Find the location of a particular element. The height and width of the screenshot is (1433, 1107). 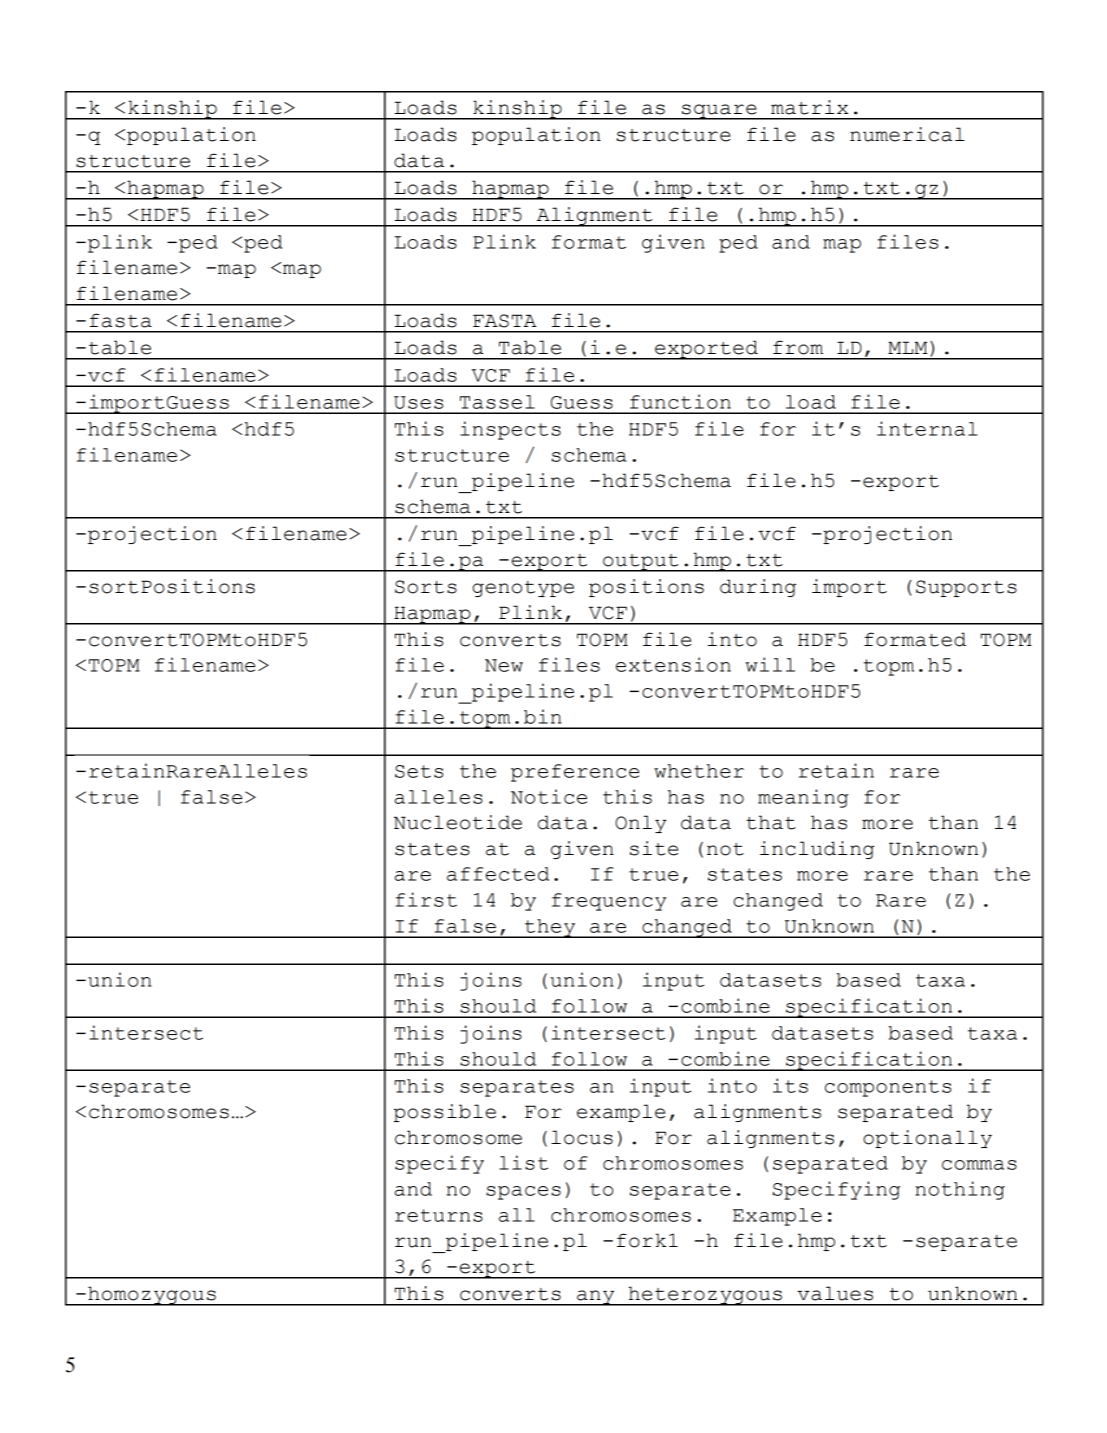

internal is located at coordinates (927, 428).
